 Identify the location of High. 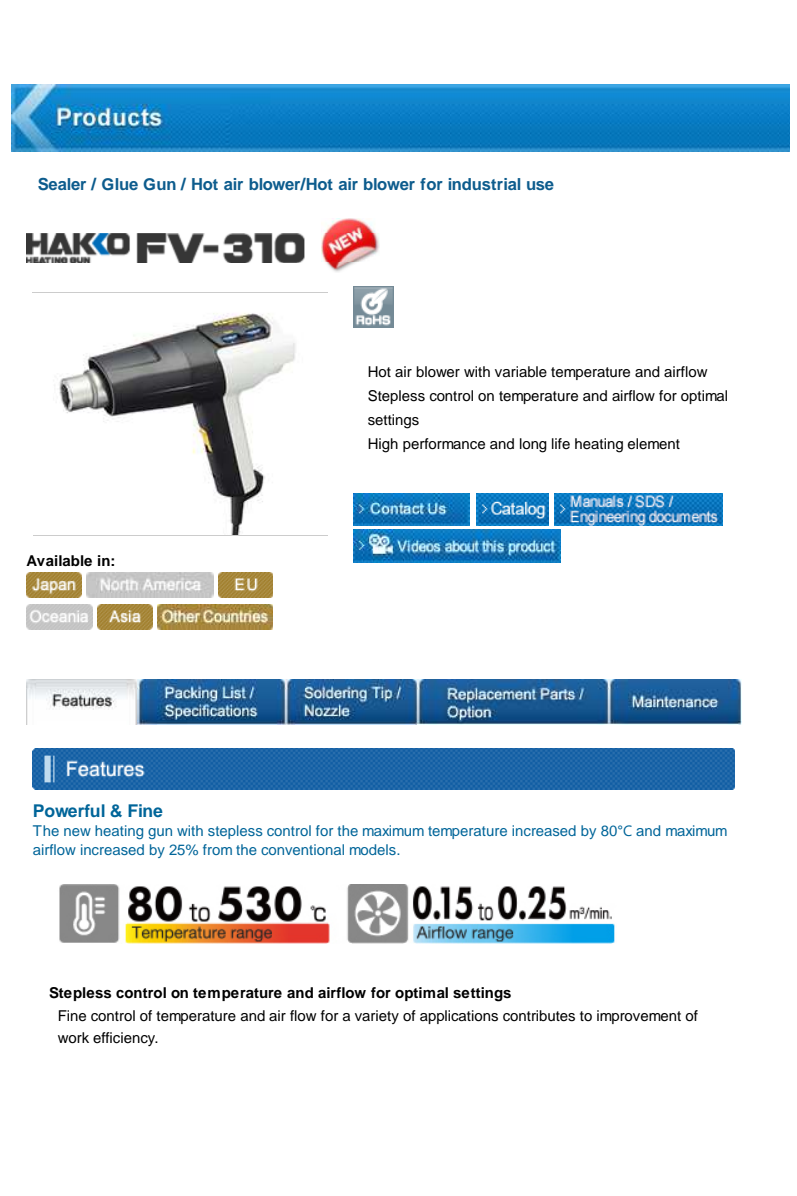
(383, 445).
